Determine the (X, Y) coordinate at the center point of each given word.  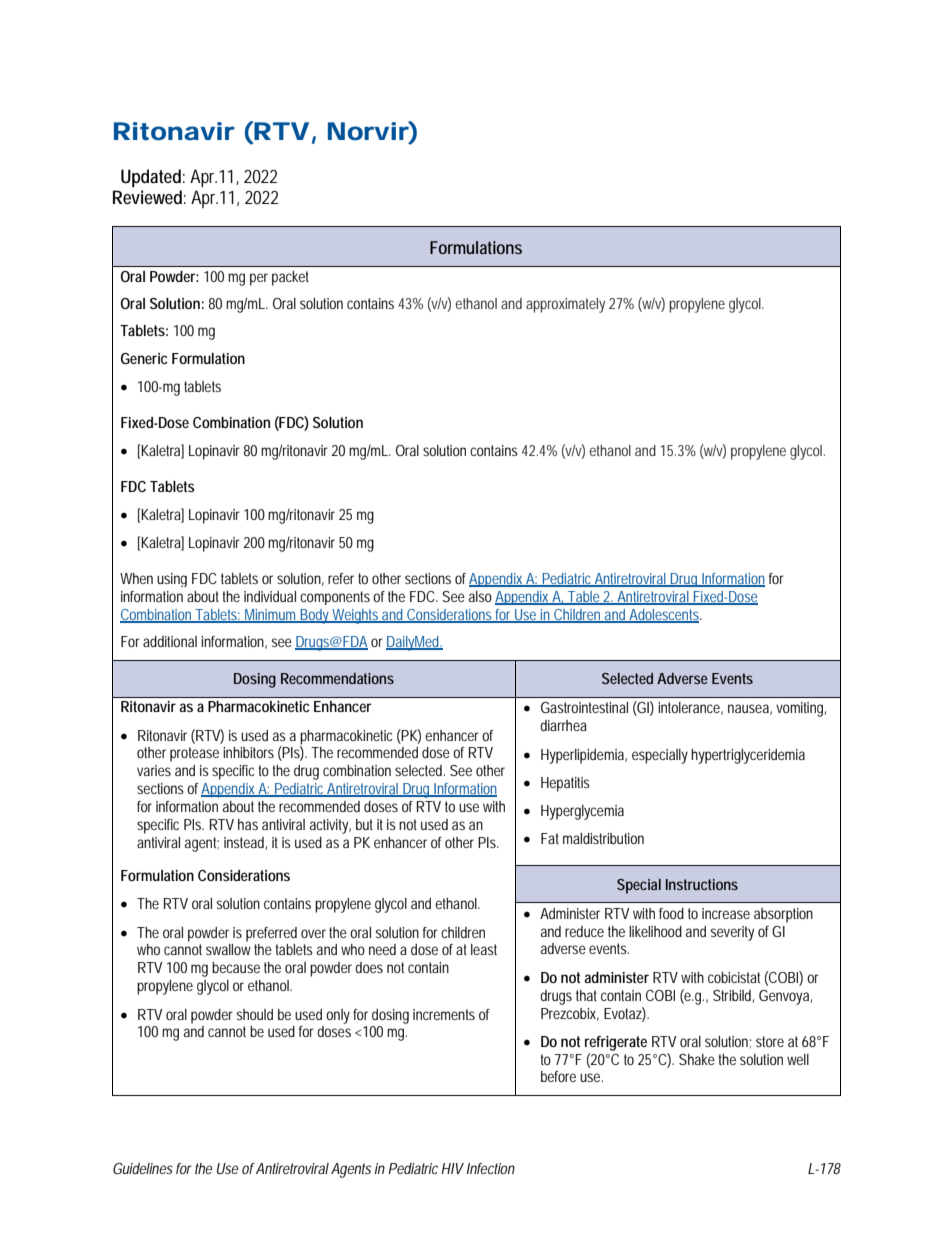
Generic (144, 358)
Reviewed (147, 197)
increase (726, 913)
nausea (748, 708)
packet (290, 278)
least (484, 949)
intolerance (689, 707)
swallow (228, 949)
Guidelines (143, 1168)
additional (170, 641)
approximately (565, 305)
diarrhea (563, 725)
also (480, 596)
